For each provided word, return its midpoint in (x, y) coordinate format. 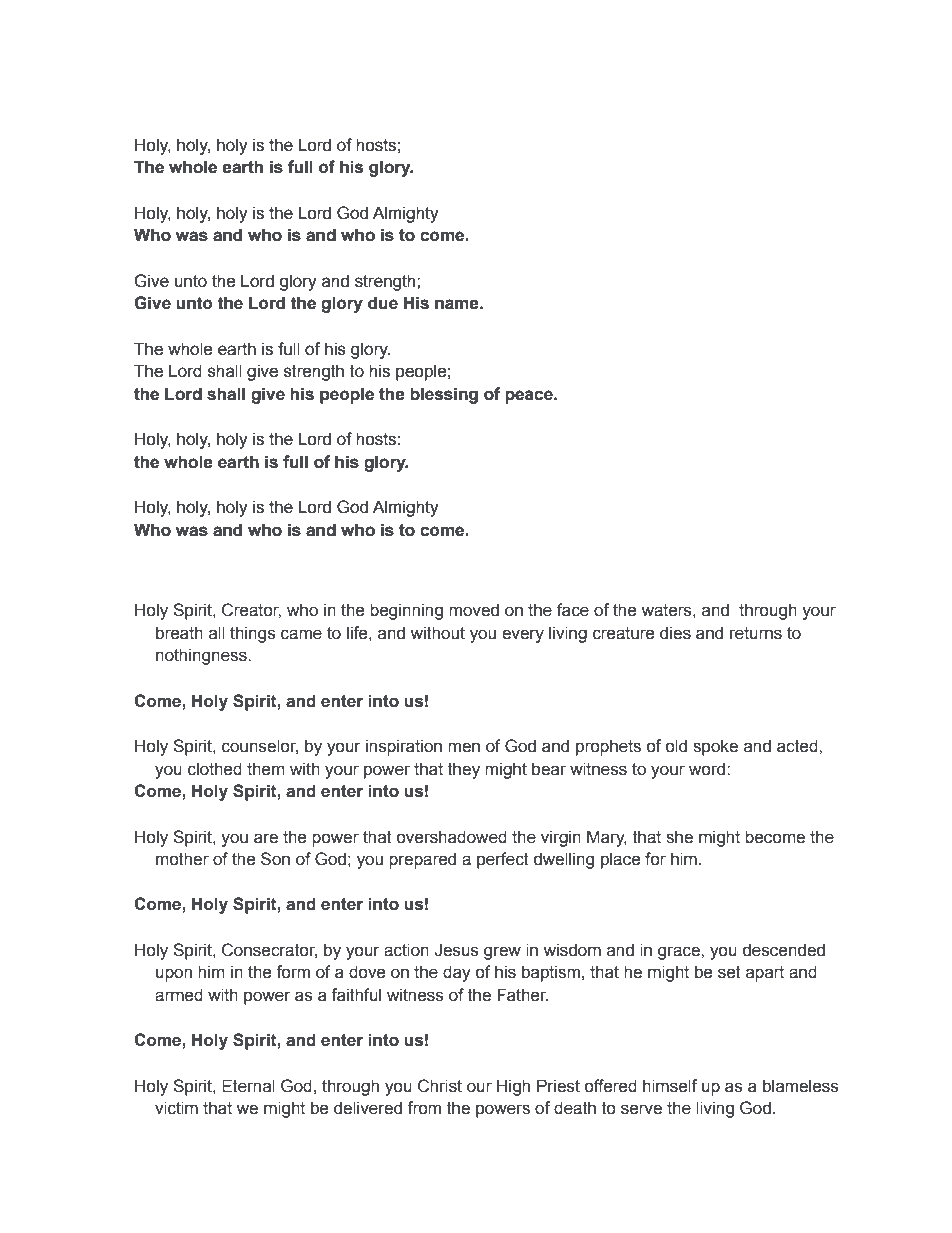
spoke (715, 747)
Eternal (248, 1086)
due (383, 303)
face (573, 610)
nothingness (202, 656)
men (464, 747)
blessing (444, 395)
